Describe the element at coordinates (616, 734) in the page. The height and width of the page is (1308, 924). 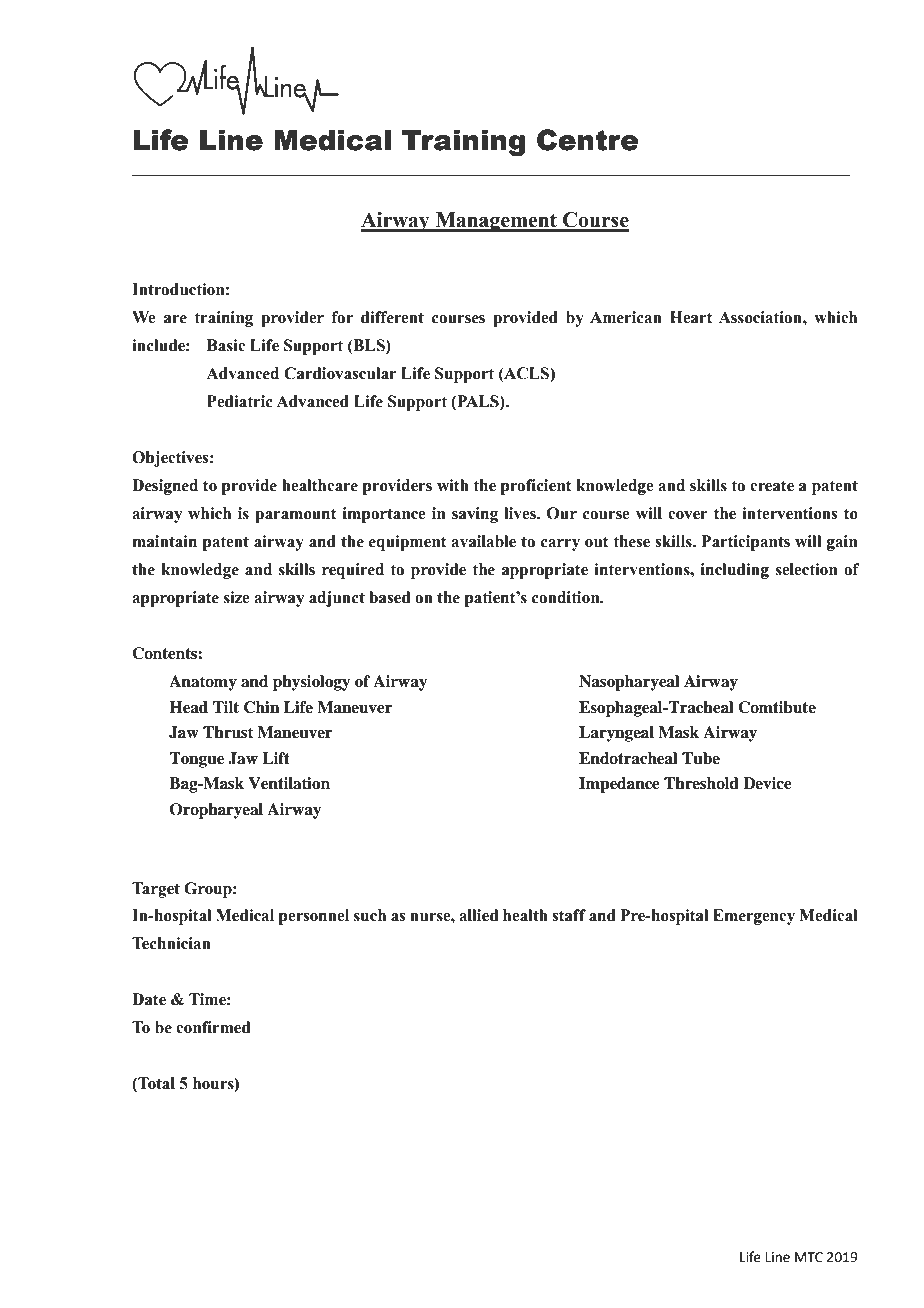
I see `Laryngeal` at that location.
